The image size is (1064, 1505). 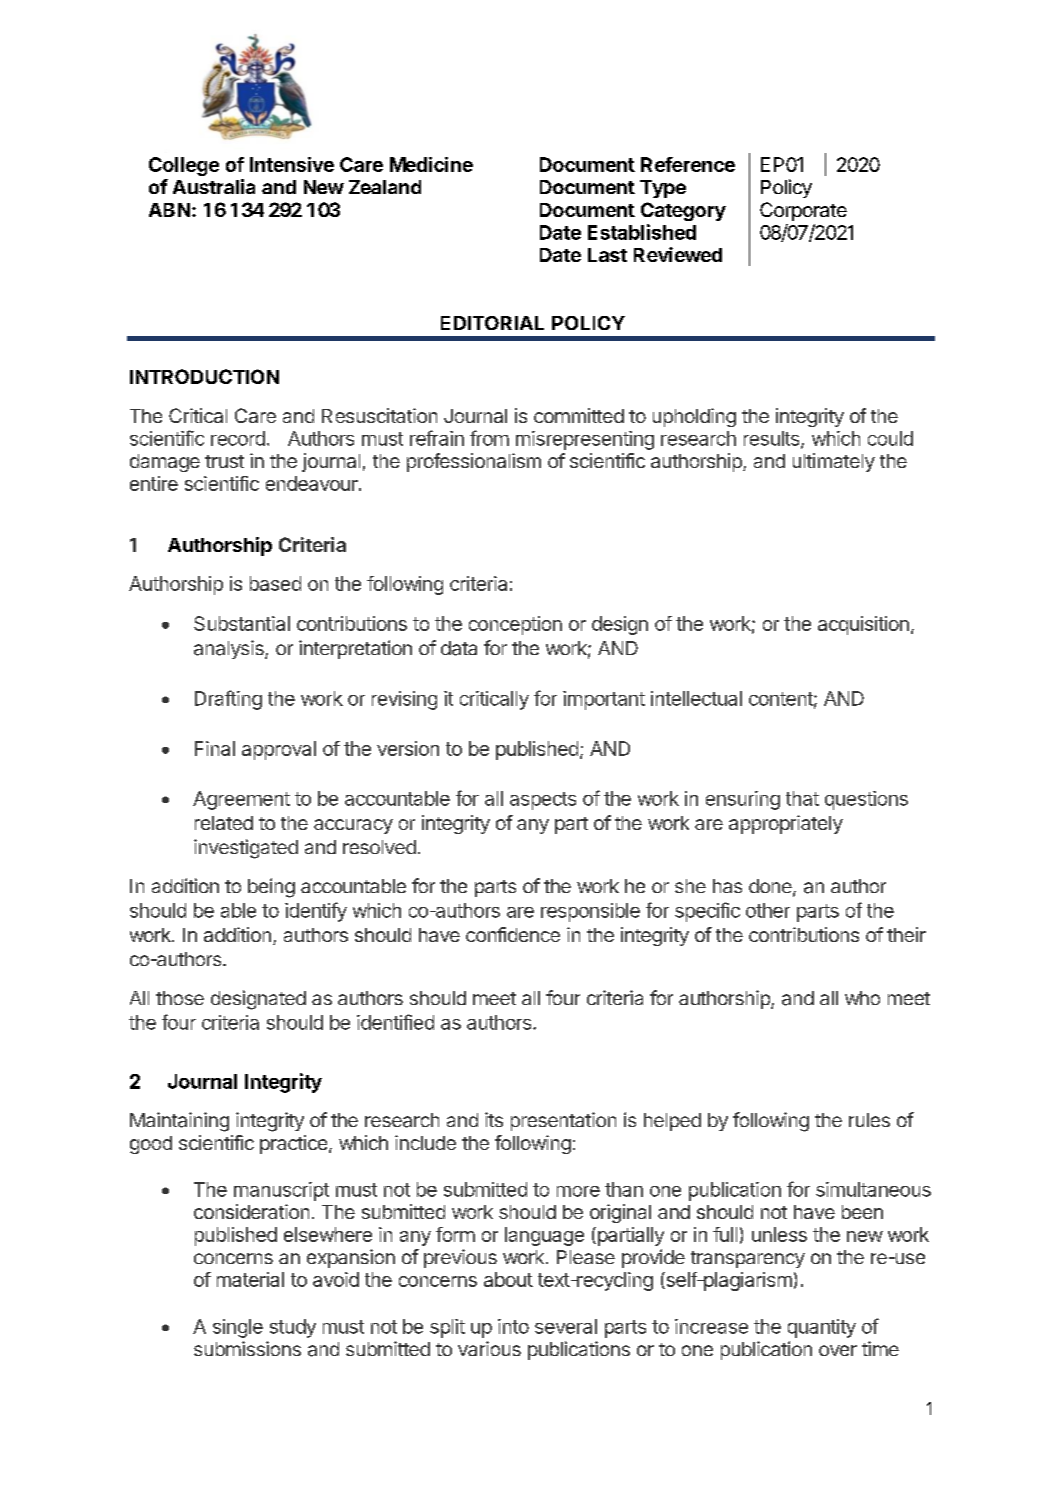 I want to click on that, so click(x=802, y=798).
